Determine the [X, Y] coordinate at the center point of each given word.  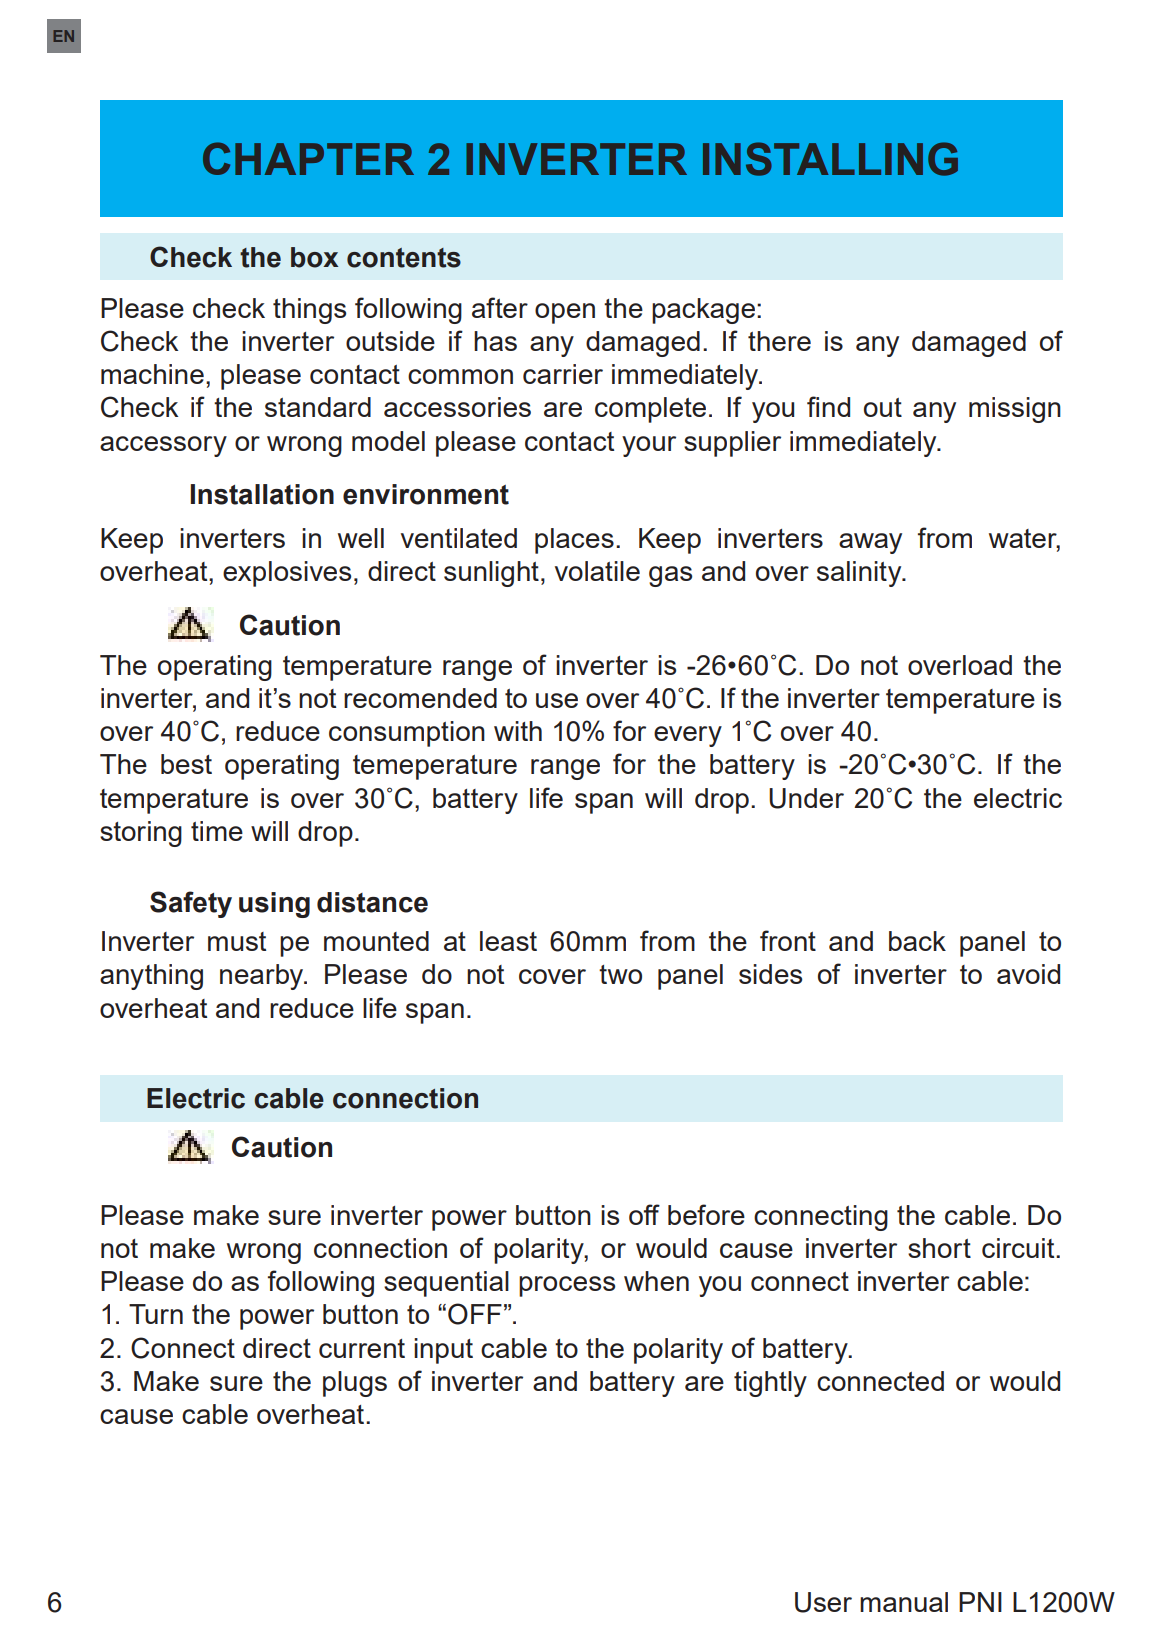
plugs [355, 1384]
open [565, 313]
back [917, 941]
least [508, 941]
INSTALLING [830, 159]
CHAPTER [308, 158]
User [823, 1602]
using [274, 905]
